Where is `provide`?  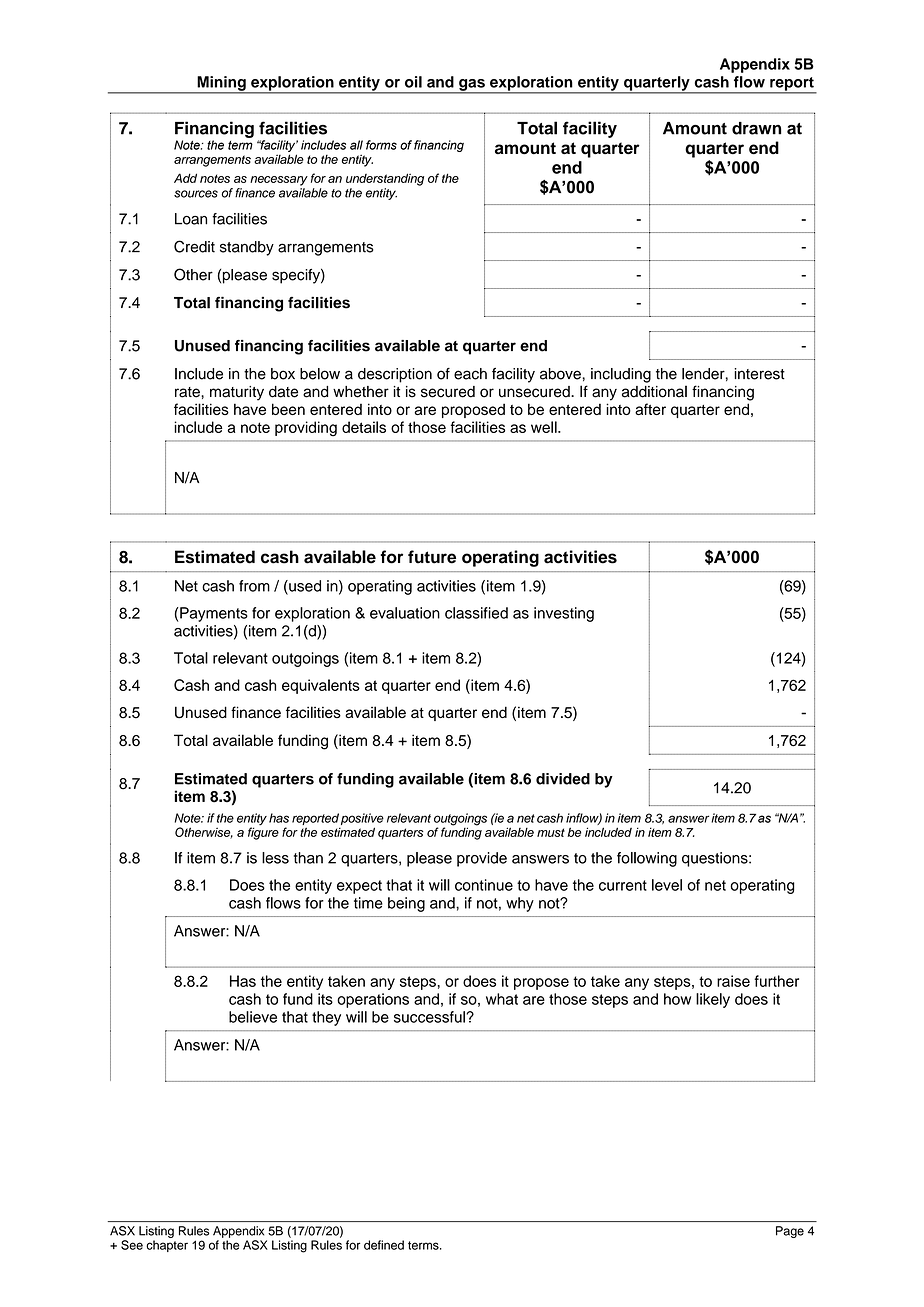 provide is located at coordinates (482, 859).
